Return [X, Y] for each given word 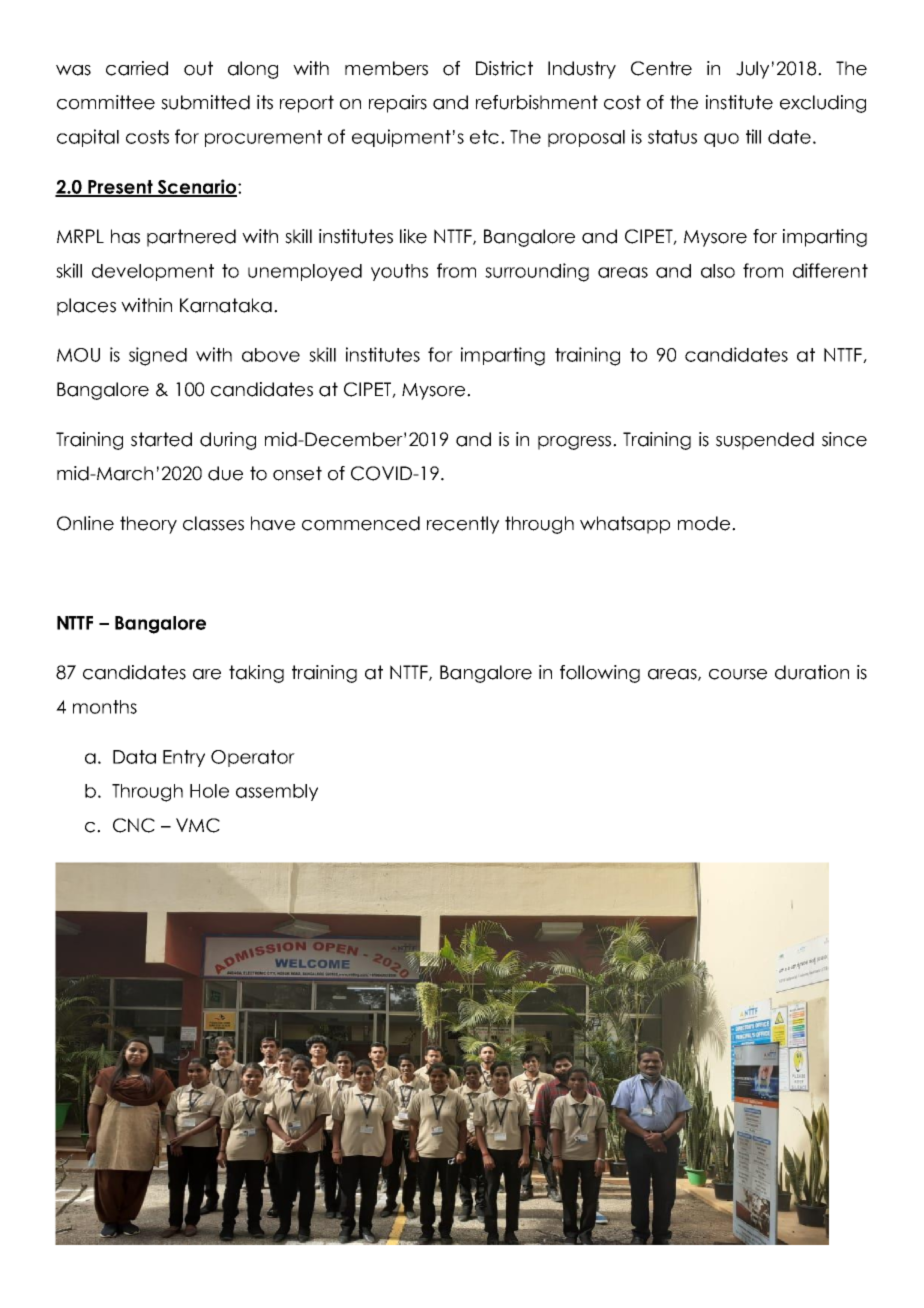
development [153, 272]
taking [256, 674]
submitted [205, 102]
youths [399, 272]
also [718, 271]
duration [812, 672]
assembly [277, 792]
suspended [765, 441]
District [504, 68]
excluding [823, 104]
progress [576, 443]
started [161, 439]
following [600, 674]
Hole [209, 791]
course [738, 674]
